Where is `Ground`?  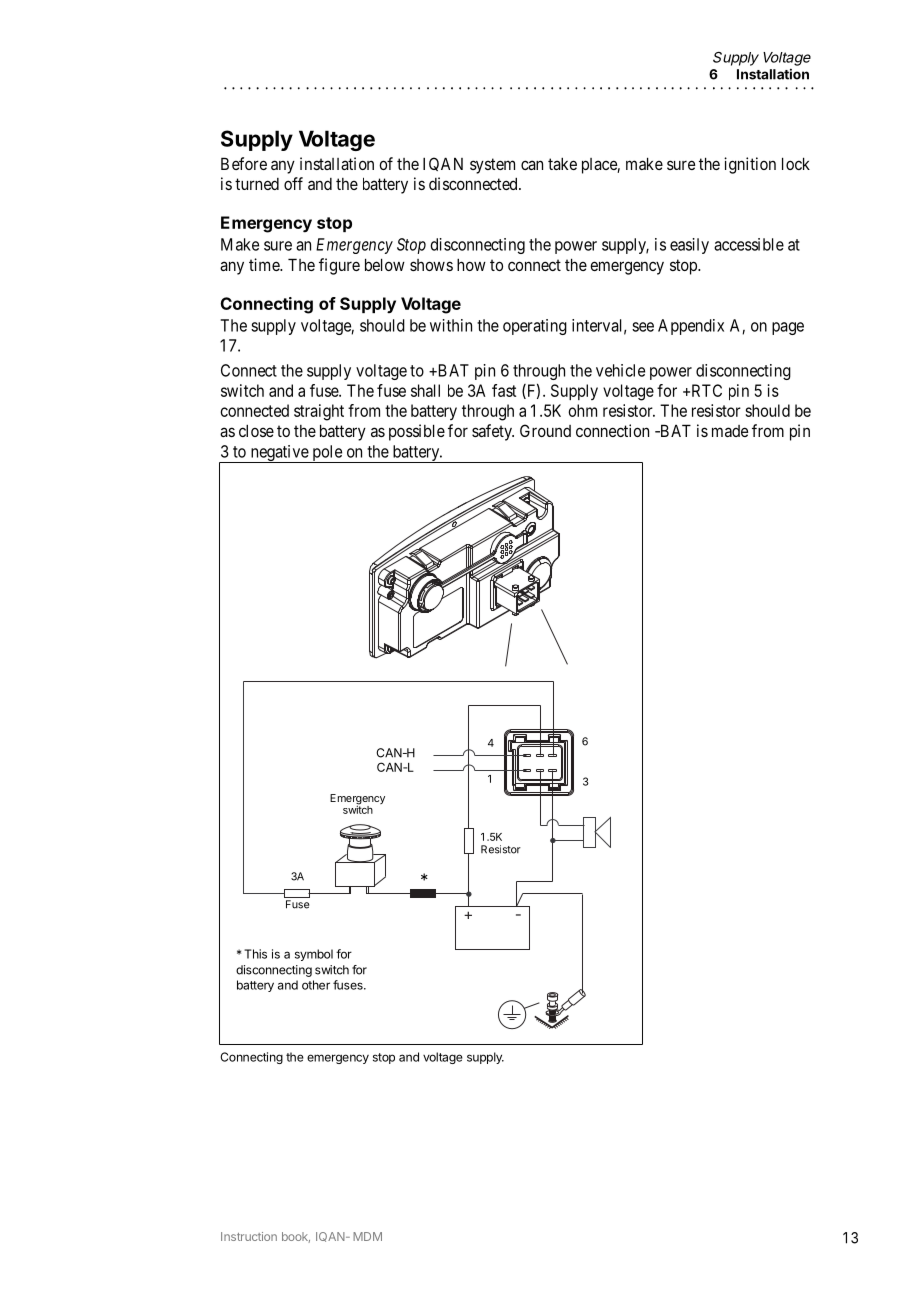 Ground is located at coordinates (545, 430).
